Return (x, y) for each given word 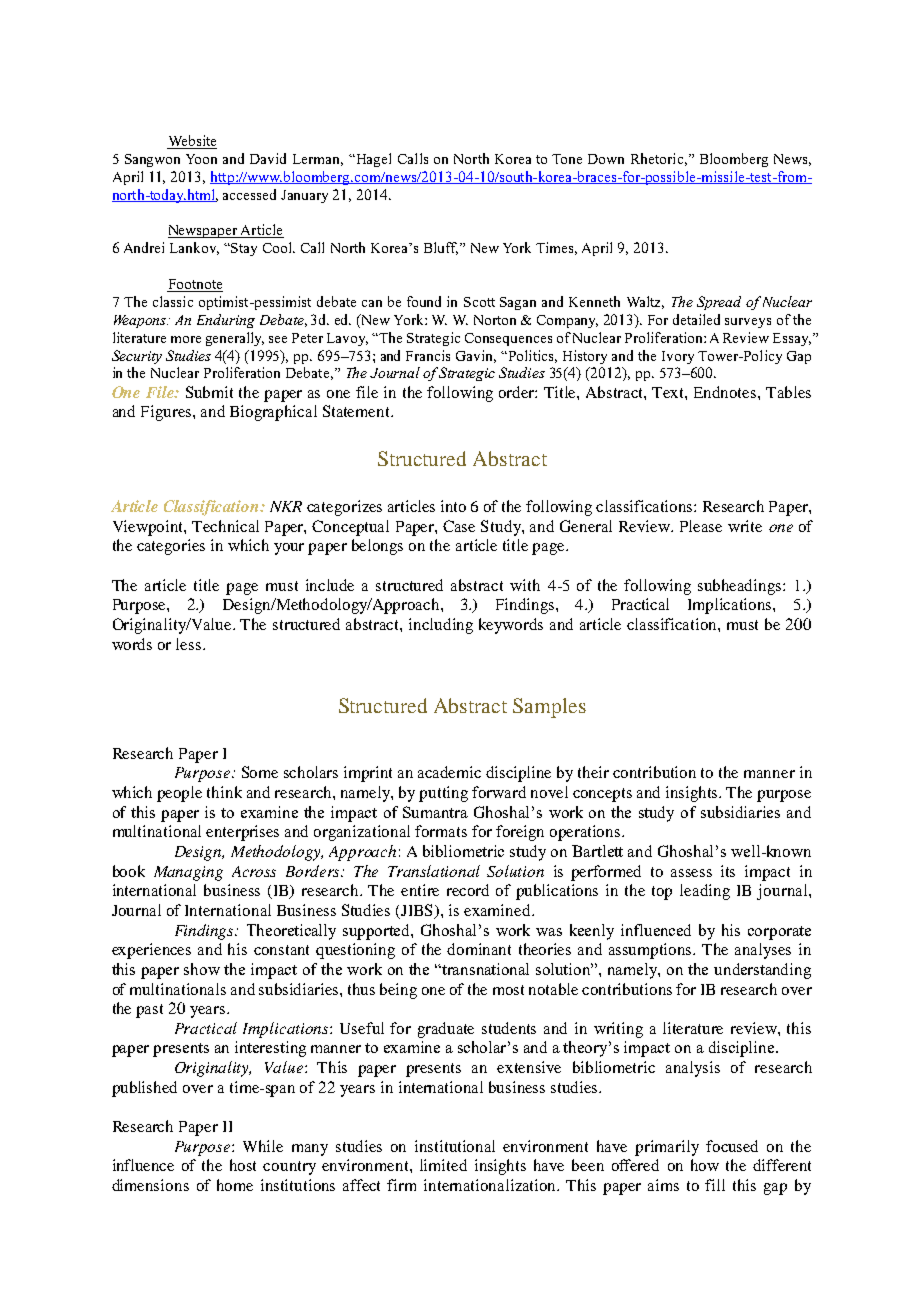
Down (606, 159)
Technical (225, 526)
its (728, 871)
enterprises (242, 833)
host (243, 1165)
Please (701, 526)
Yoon (201, 159)
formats (441, 831)
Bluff (441, 248)
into (453, 506)
